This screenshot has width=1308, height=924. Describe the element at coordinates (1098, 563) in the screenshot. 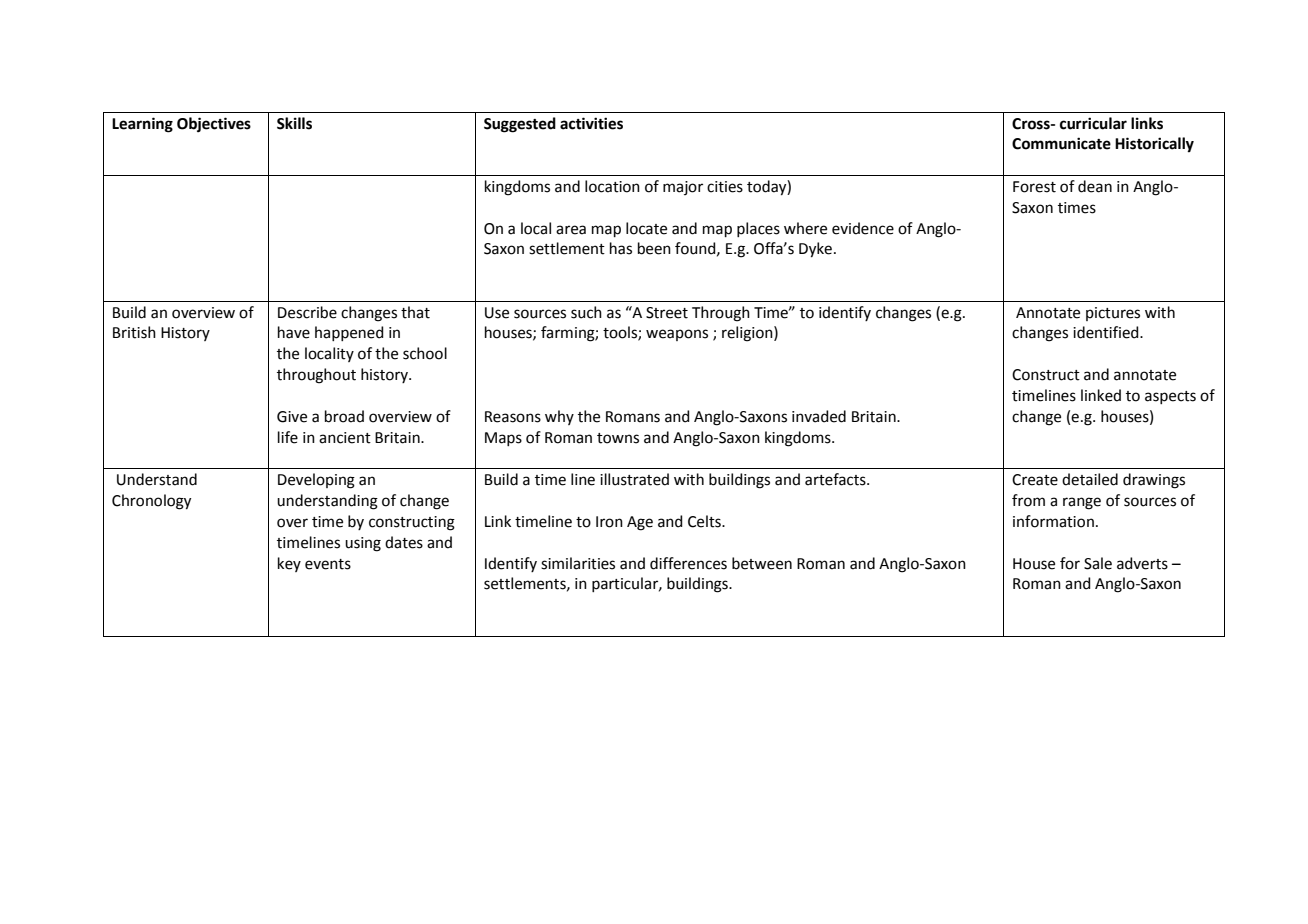

I see `Sale` at that location.
